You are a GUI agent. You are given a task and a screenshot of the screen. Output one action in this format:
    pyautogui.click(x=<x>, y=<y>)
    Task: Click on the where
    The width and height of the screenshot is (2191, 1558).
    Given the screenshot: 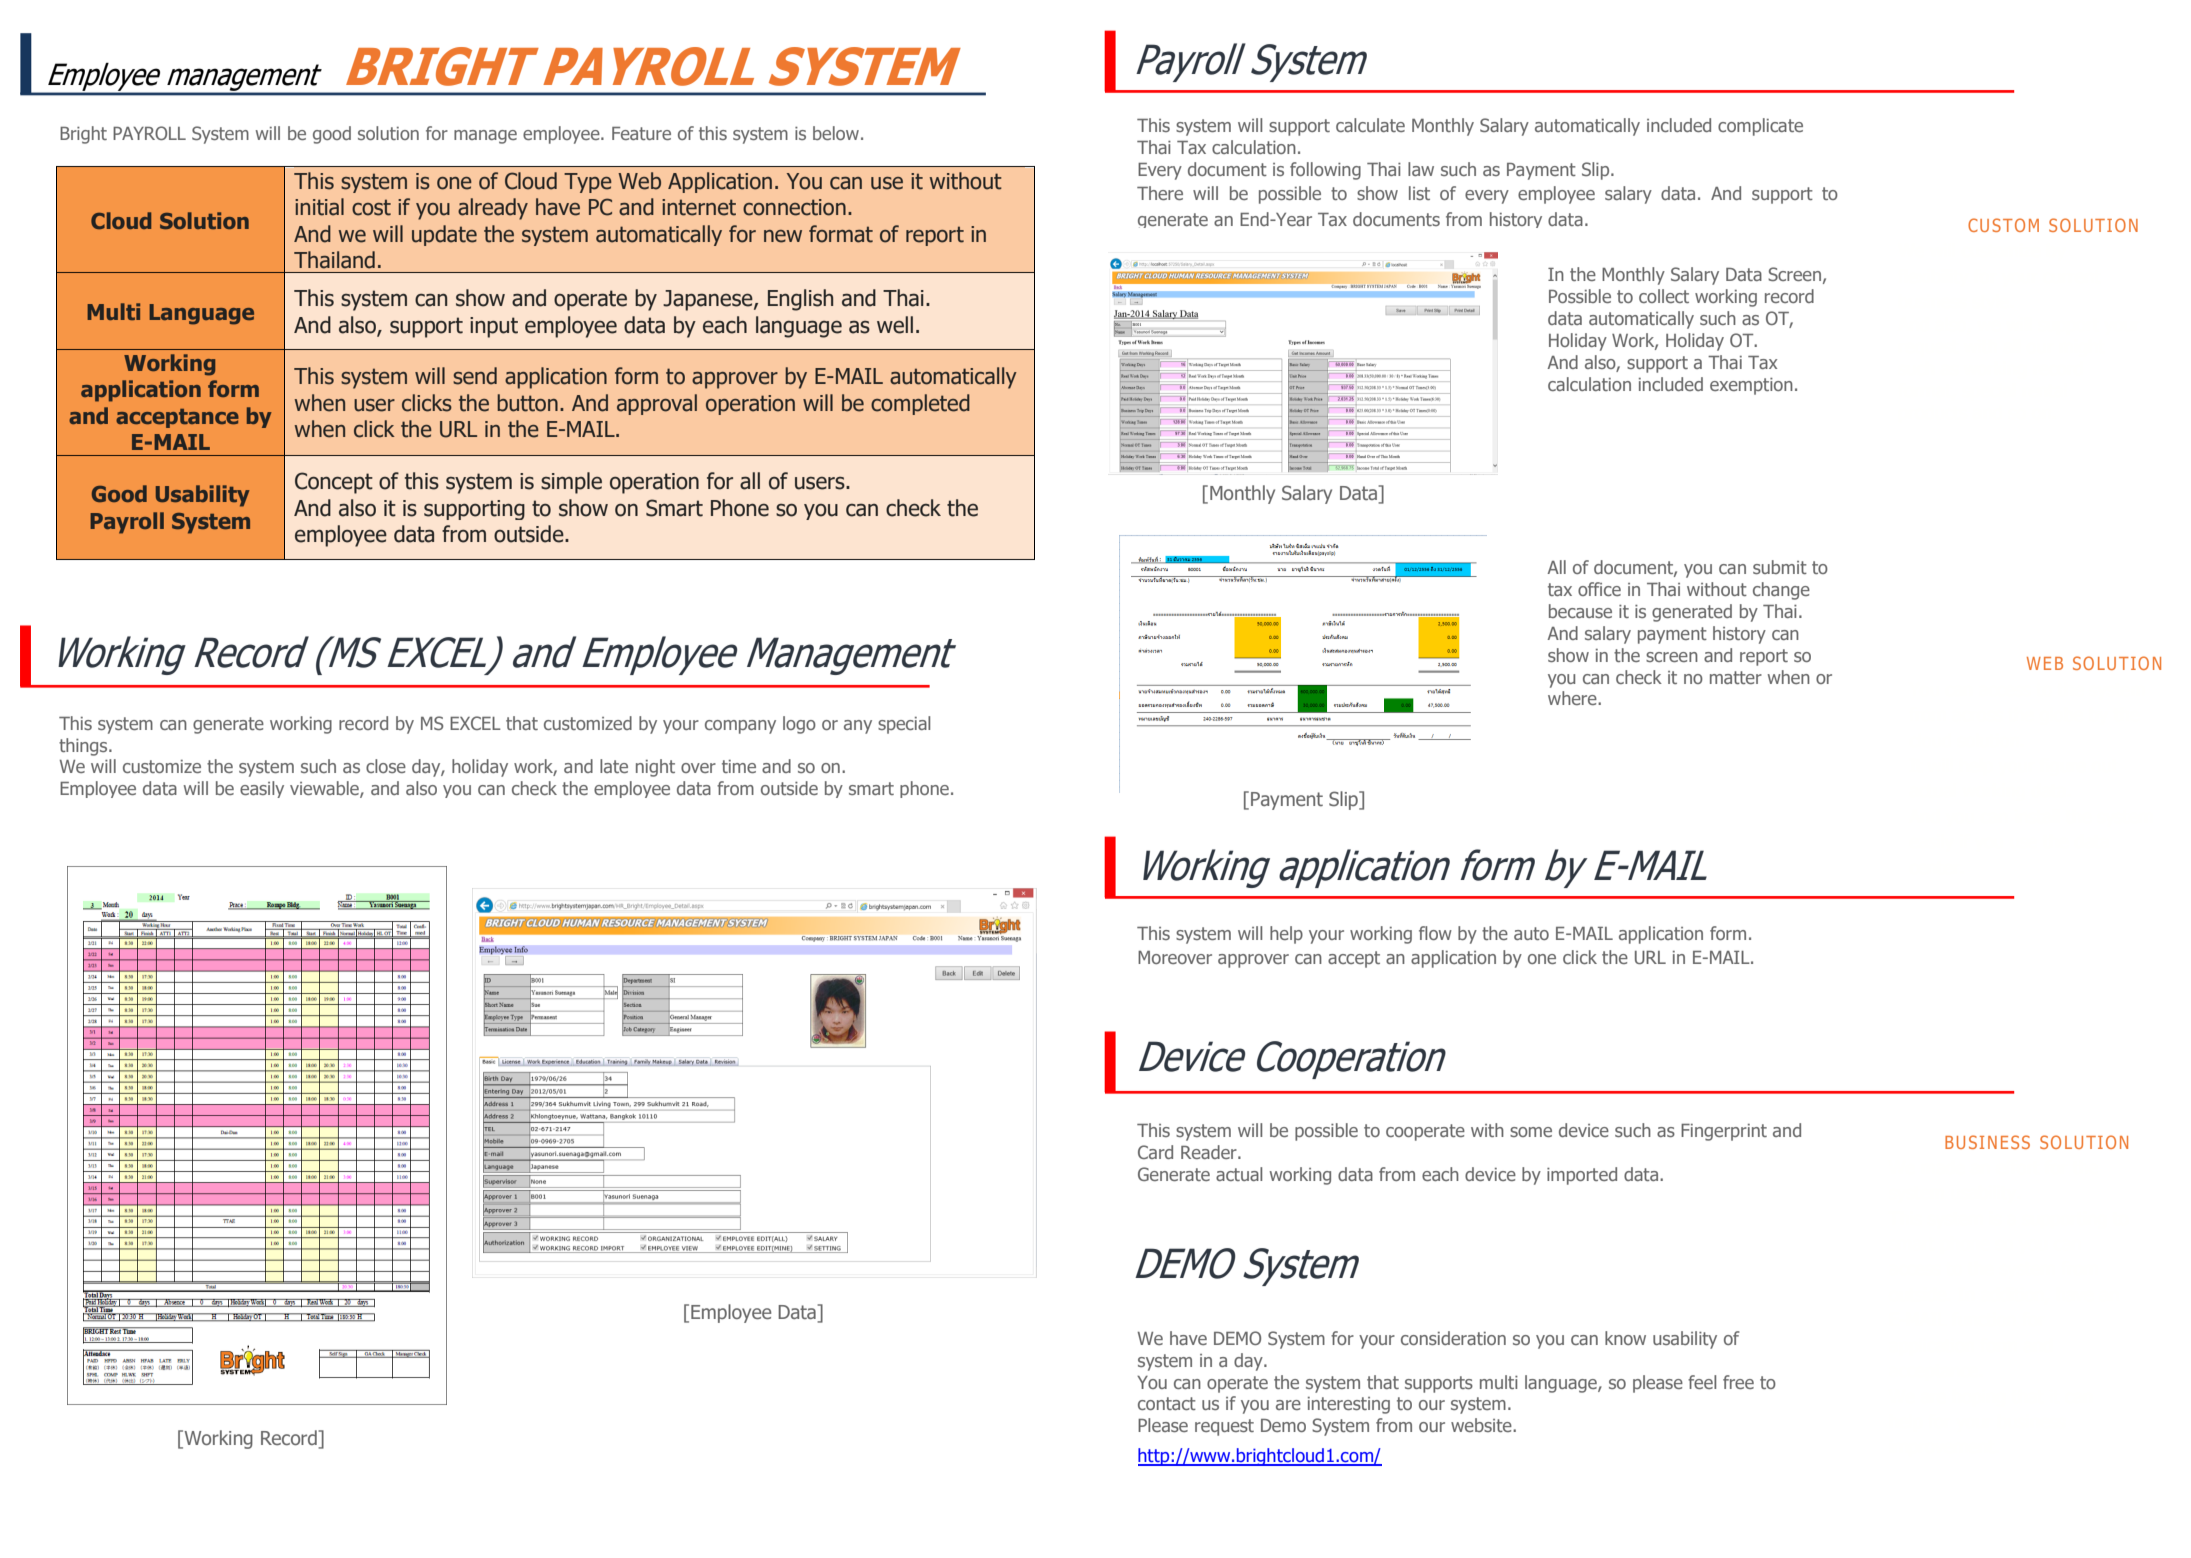 What is the action you would take?
    pyautogui.click(x=1573, y=698)
